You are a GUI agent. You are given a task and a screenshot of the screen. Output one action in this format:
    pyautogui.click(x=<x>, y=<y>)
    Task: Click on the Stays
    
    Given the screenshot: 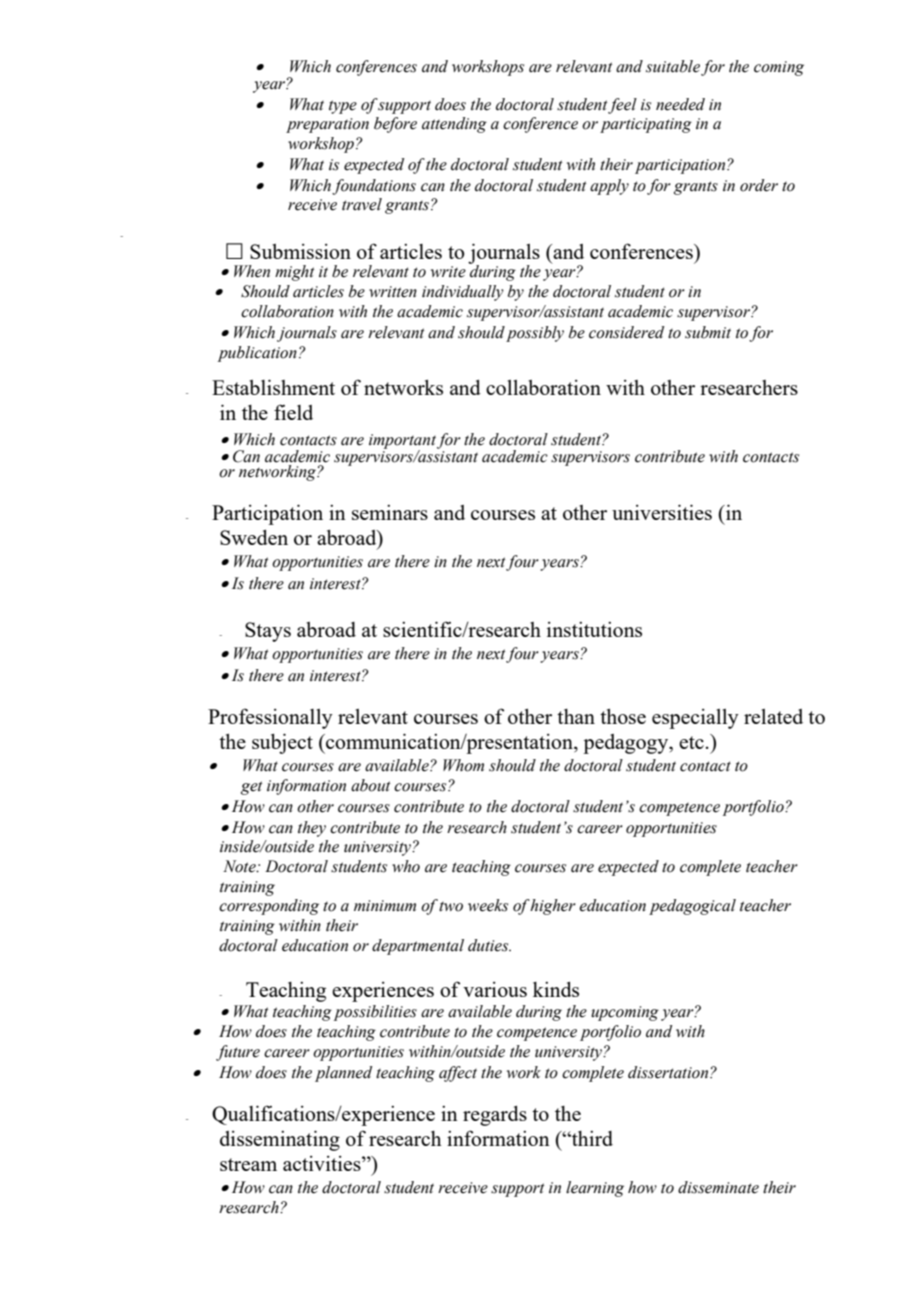 What is the action you would take?
    pyautogui.click(x=268, y=632)
